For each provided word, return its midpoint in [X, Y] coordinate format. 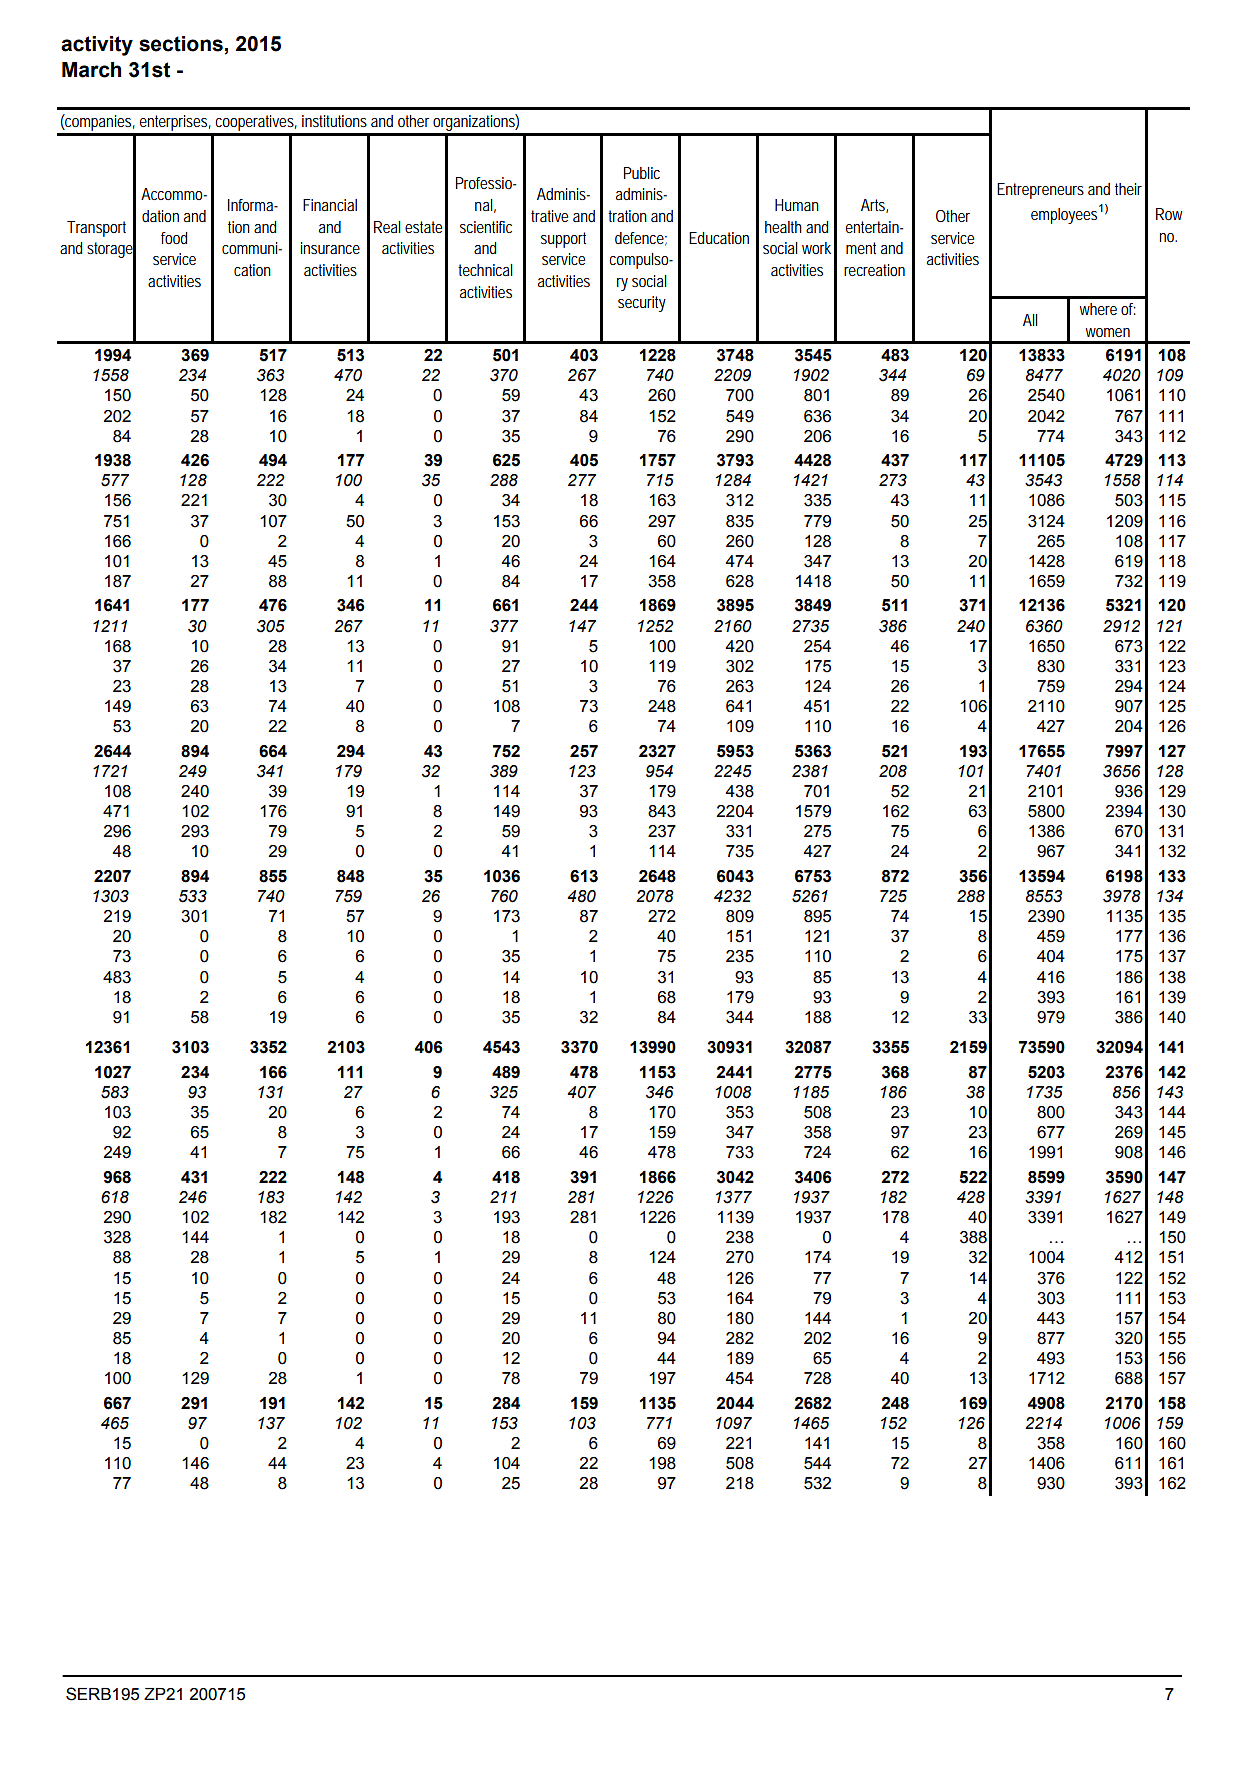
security [642, 304]
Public [642, 173]
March [91, 70]
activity [97, 46]
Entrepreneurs [1040, 191]
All [1030, 320]
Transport [96, 229]
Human [797, 205]
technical [485, 270]
